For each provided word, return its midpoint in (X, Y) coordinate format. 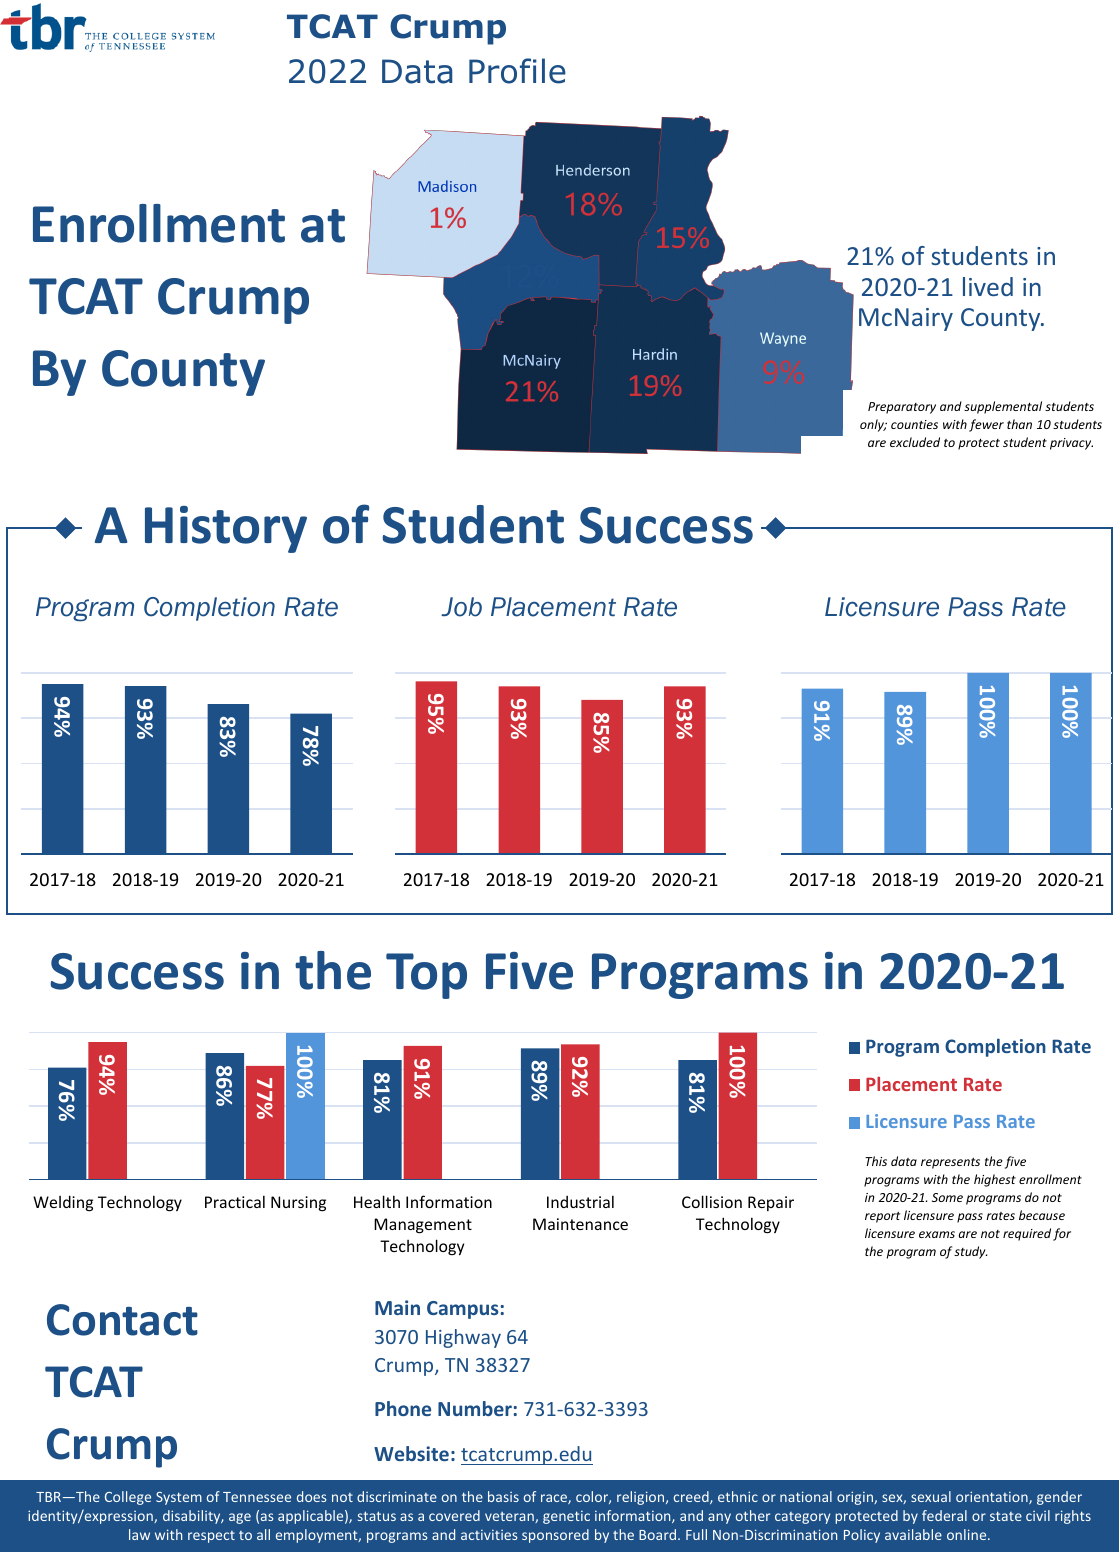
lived (988, 286)
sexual (931, 1496)
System (179, 1498)
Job (461, 607)
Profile (517, 71)
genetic (566, 1517)
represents (950, 1163)
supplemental (1003, 407)
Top (426, 976)
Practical (235, 1201)
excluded (915, 442)
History (226, 529)
